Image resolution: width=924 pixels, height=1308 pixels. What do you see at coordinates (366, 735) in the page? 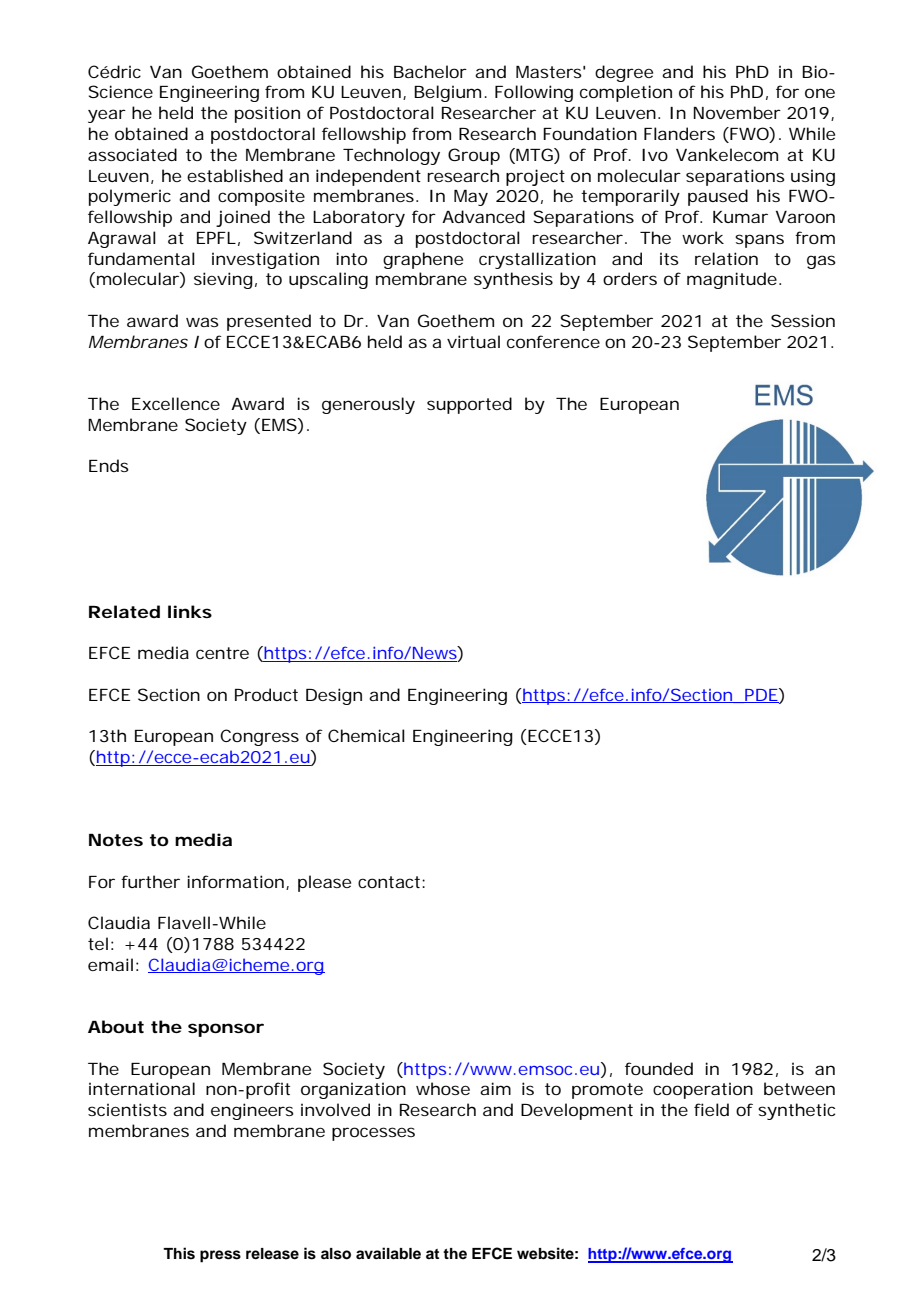
I see `Chemical` at bounding box center [366, 735].
